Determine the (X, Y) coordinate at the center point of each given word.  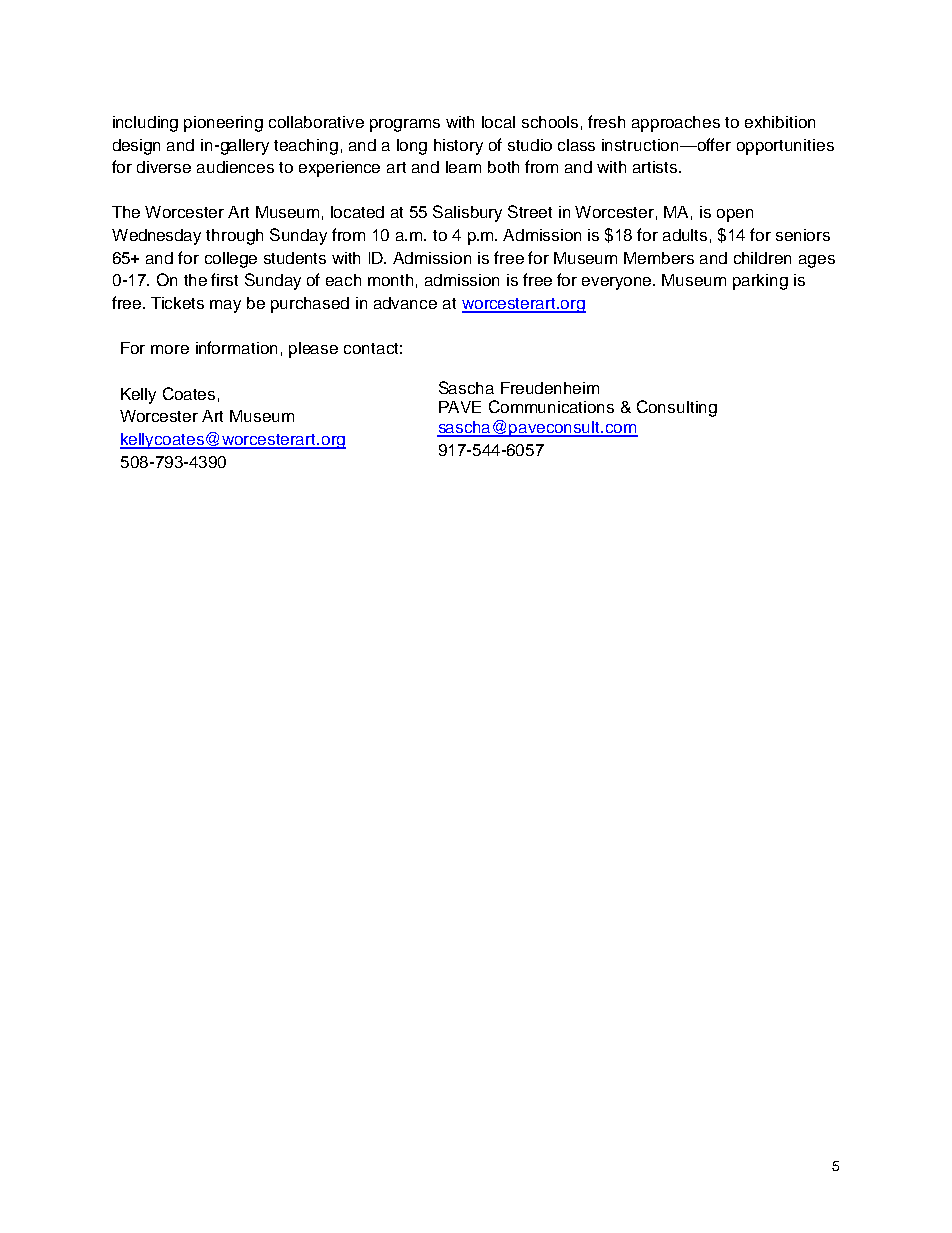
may (225, 306)
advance (405, 303)
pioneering (223, 124)
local (498, 122)
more (170, 349)
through (234, 237)
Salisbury (467, 213)
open (735, 215)
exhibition (780, 122)
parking (760, 282)
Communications (551, 406)
